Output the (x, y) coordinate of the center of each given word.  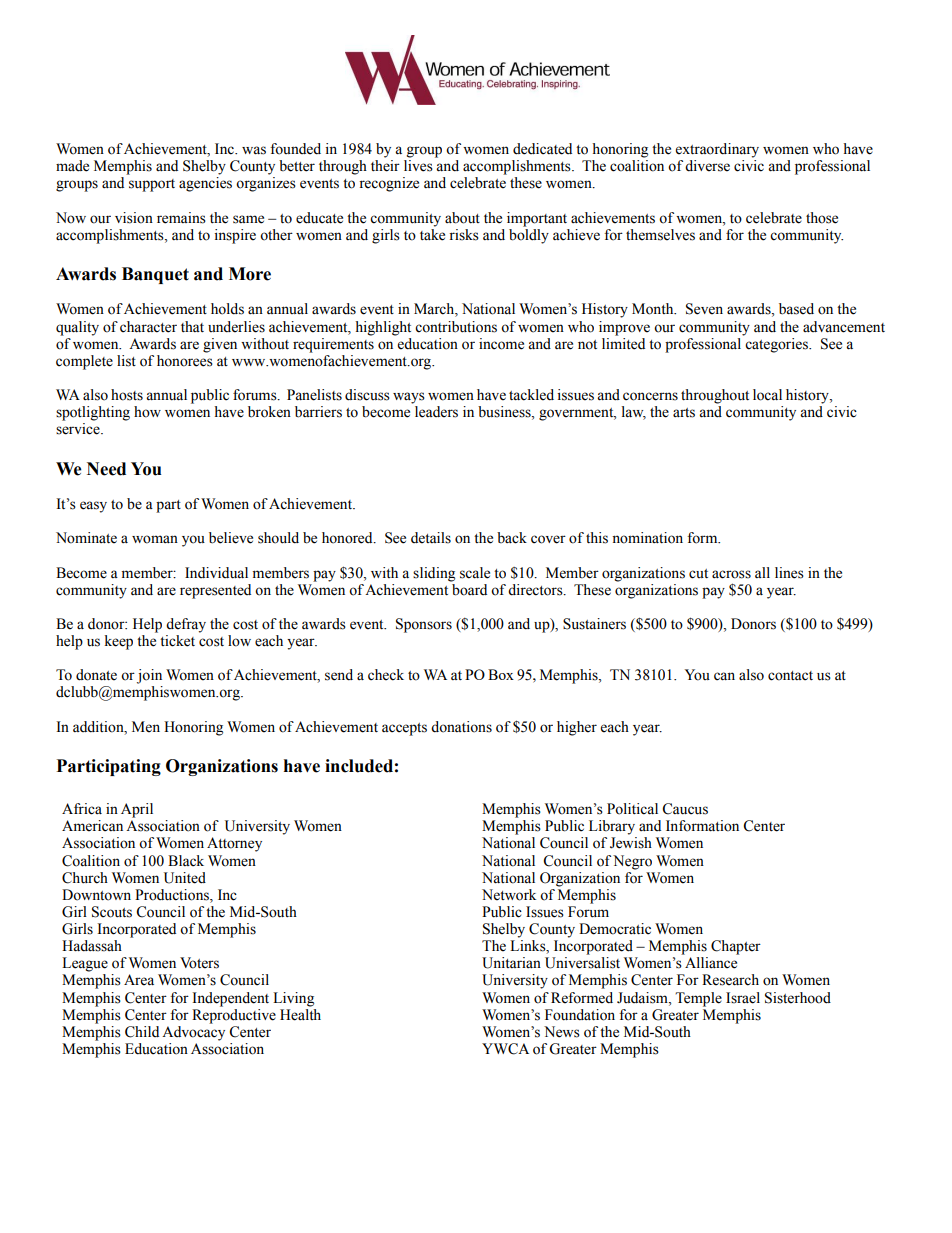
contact (790, 676)
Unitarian (511, 963)
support (152, 185)
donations (461, 727)
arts (684, 413)
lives (418, 166)
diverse (707, 166)
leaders (436, 412)
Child (142, 1032)
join (149, 676)
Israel (743, 998)
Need (106, 469)
